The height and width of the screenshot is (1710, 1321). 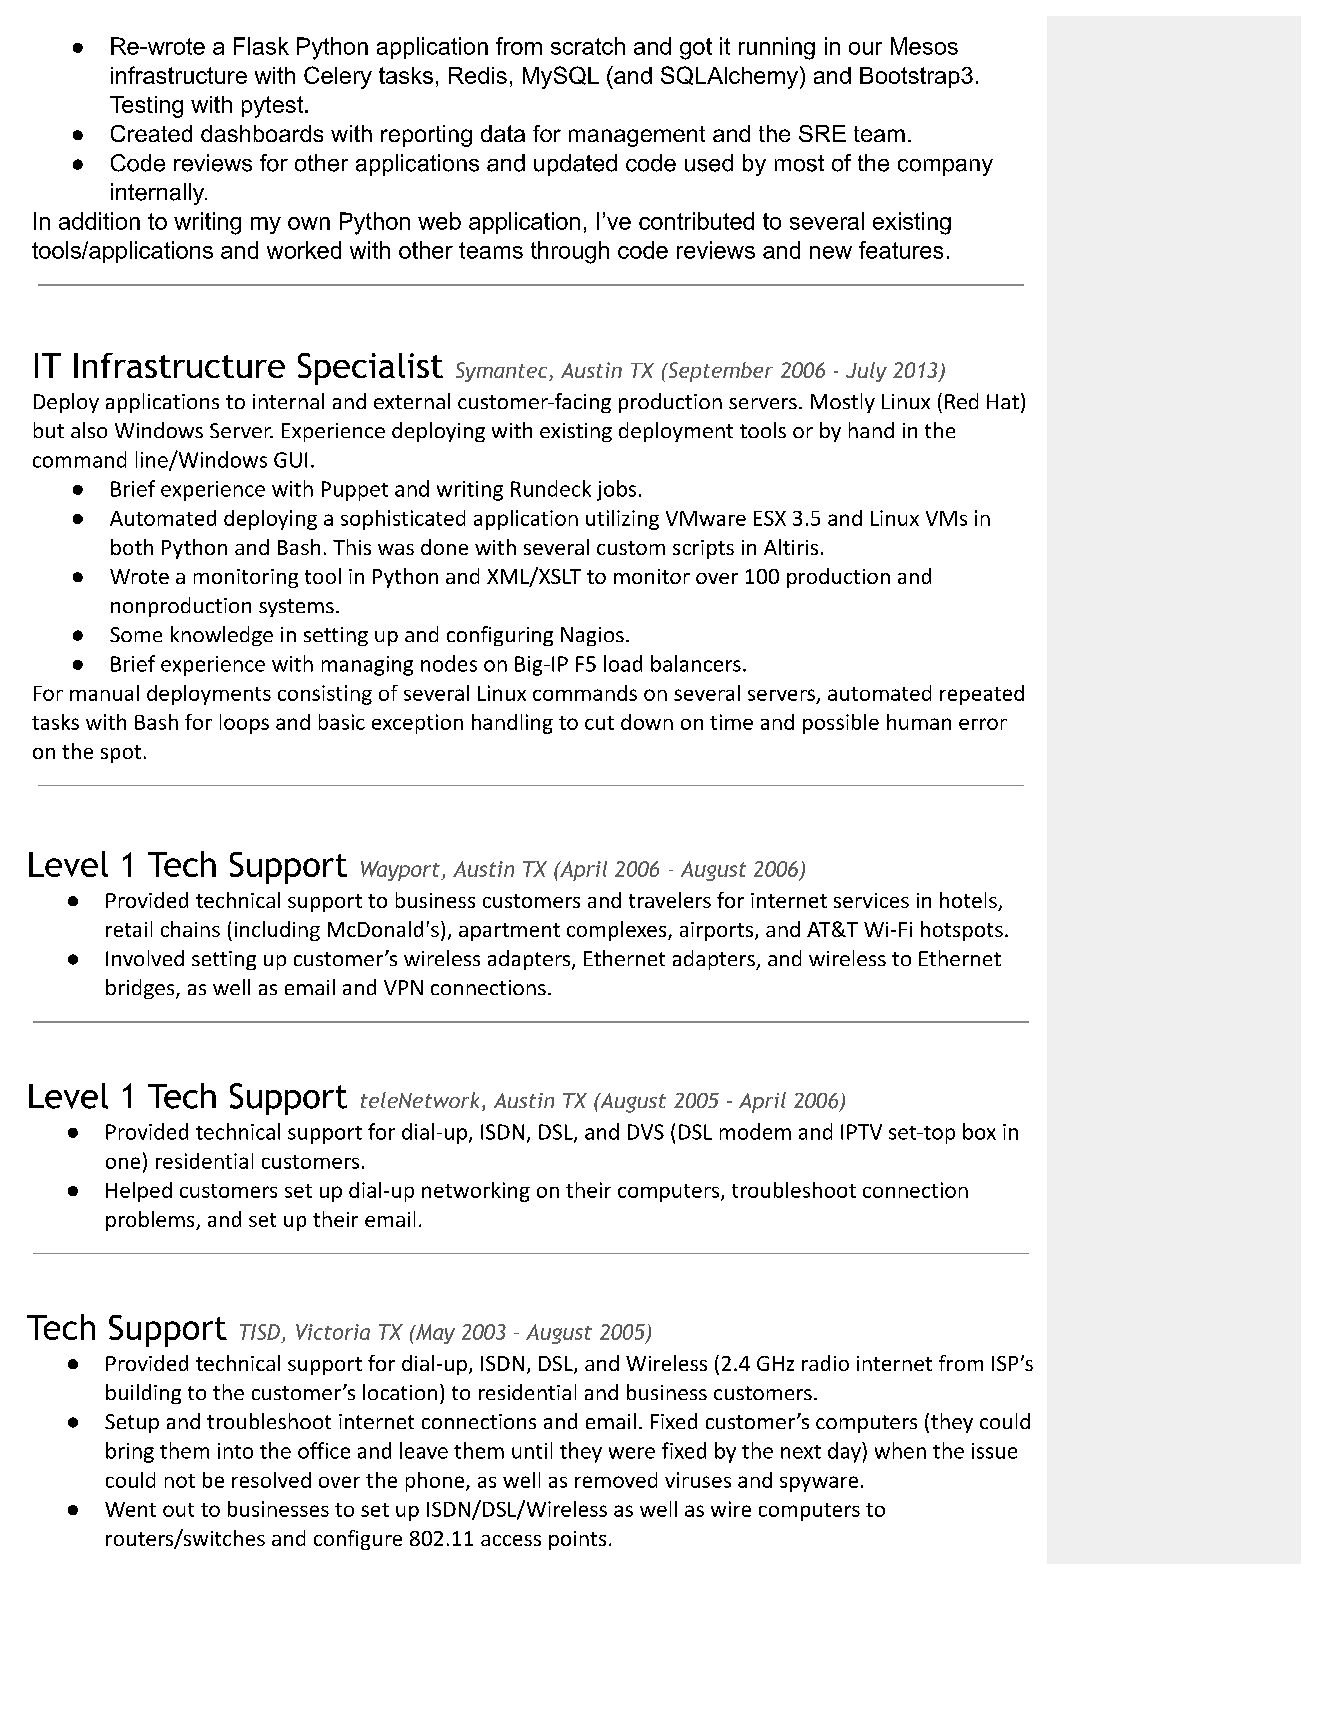 I want to click on until, so click(x=532, y=1450).
